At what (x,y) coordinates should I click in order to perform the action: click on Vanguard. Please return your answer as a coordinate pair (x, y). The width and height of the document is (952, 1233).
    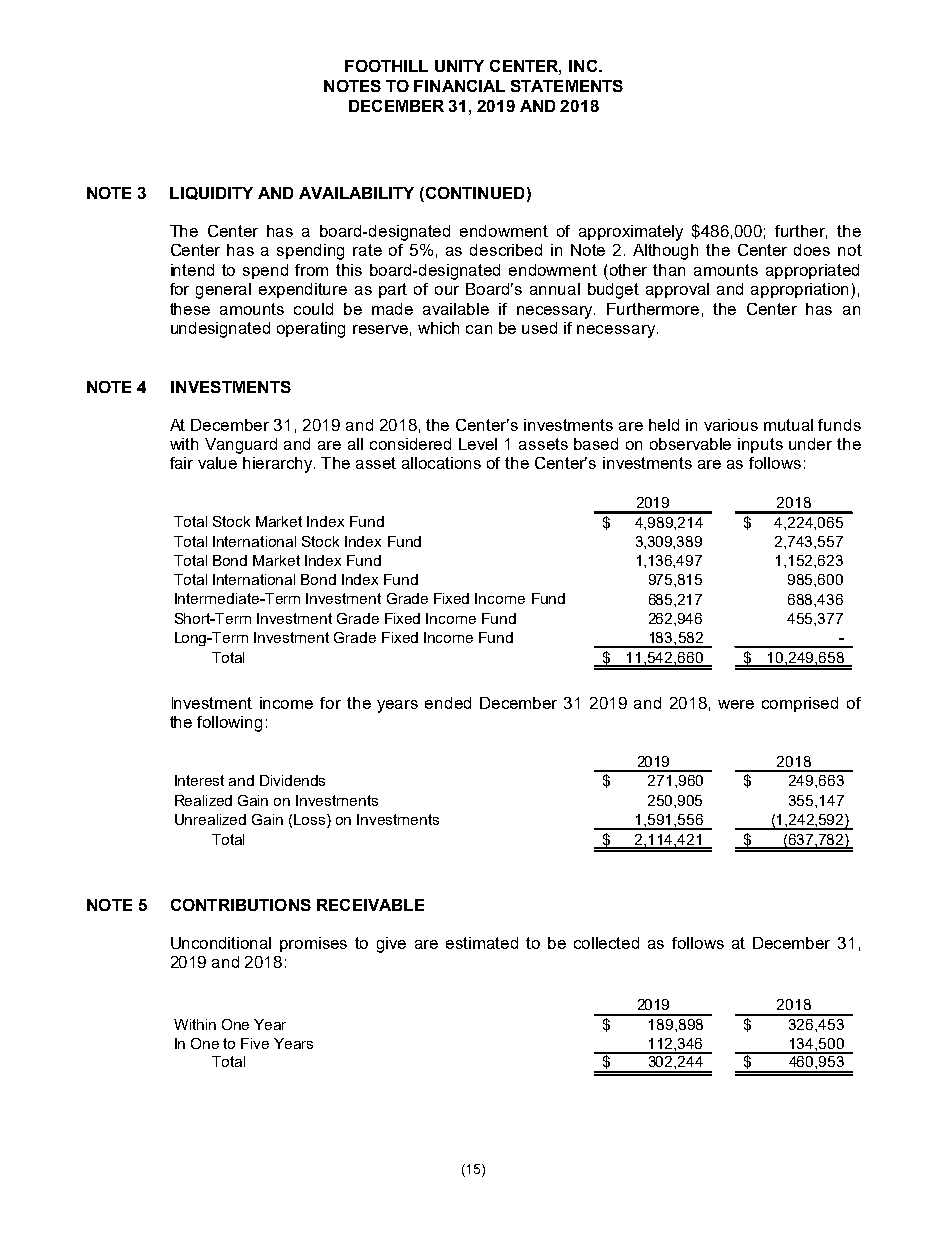
    Looking at the image, I should click on (241, 446).
